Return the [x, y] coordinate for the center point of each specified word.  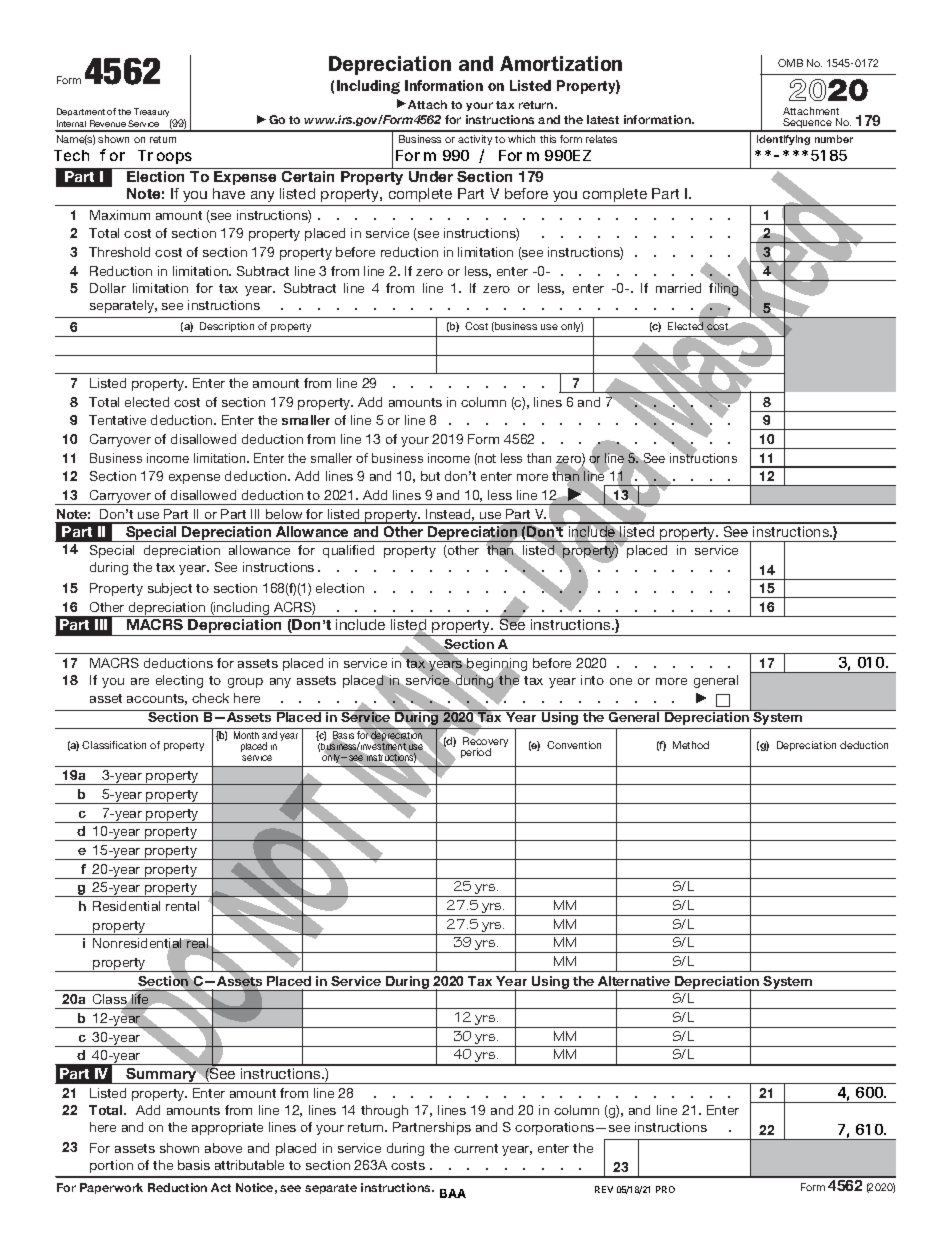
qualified [348, 551]
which [521, 139]
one [621, 681]
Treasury [153, 114]
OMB [790, 63]
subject [170, 589]
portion [111, 1166]
